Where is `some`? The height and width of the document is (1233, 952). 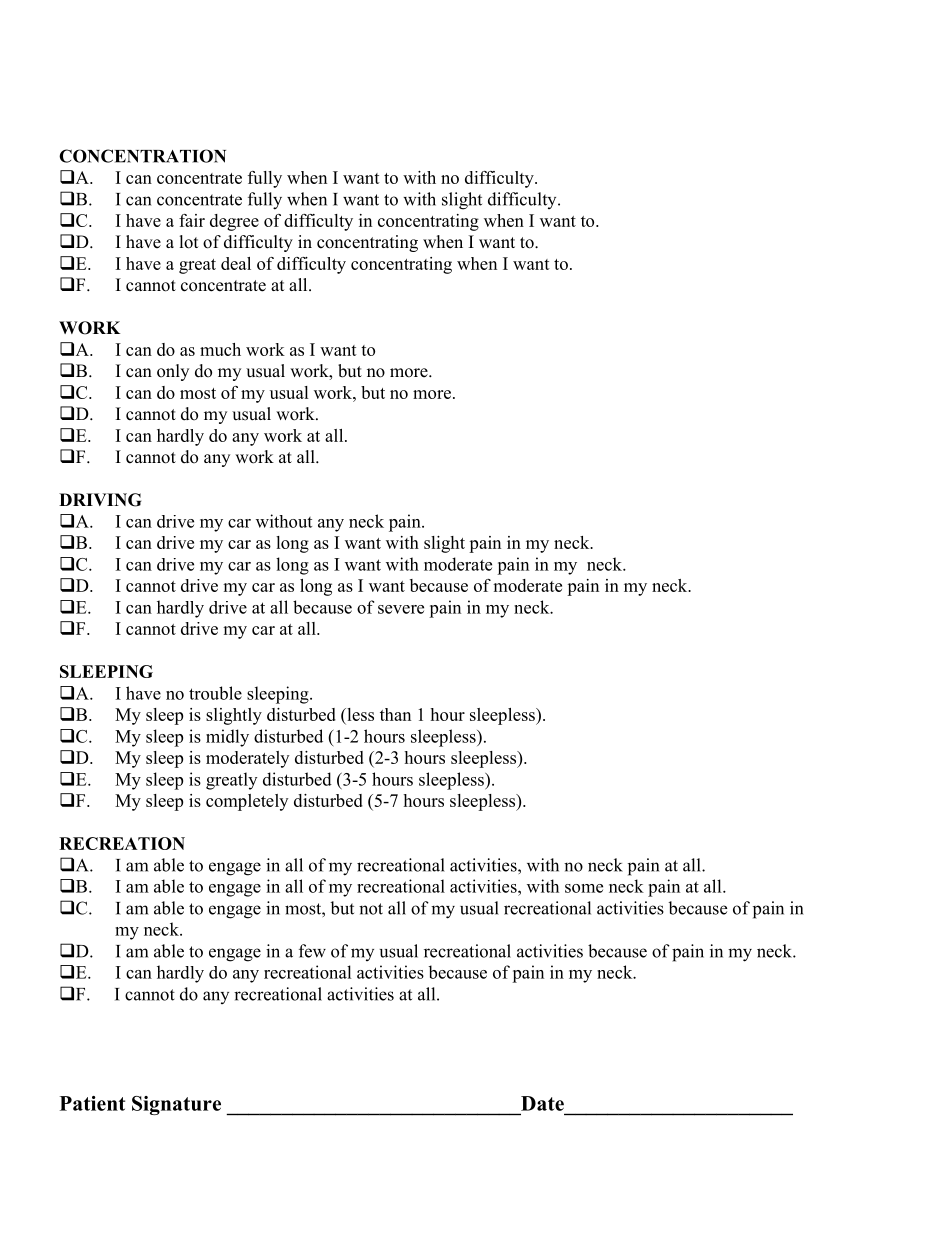 some is located at coordinates (584, 888).
